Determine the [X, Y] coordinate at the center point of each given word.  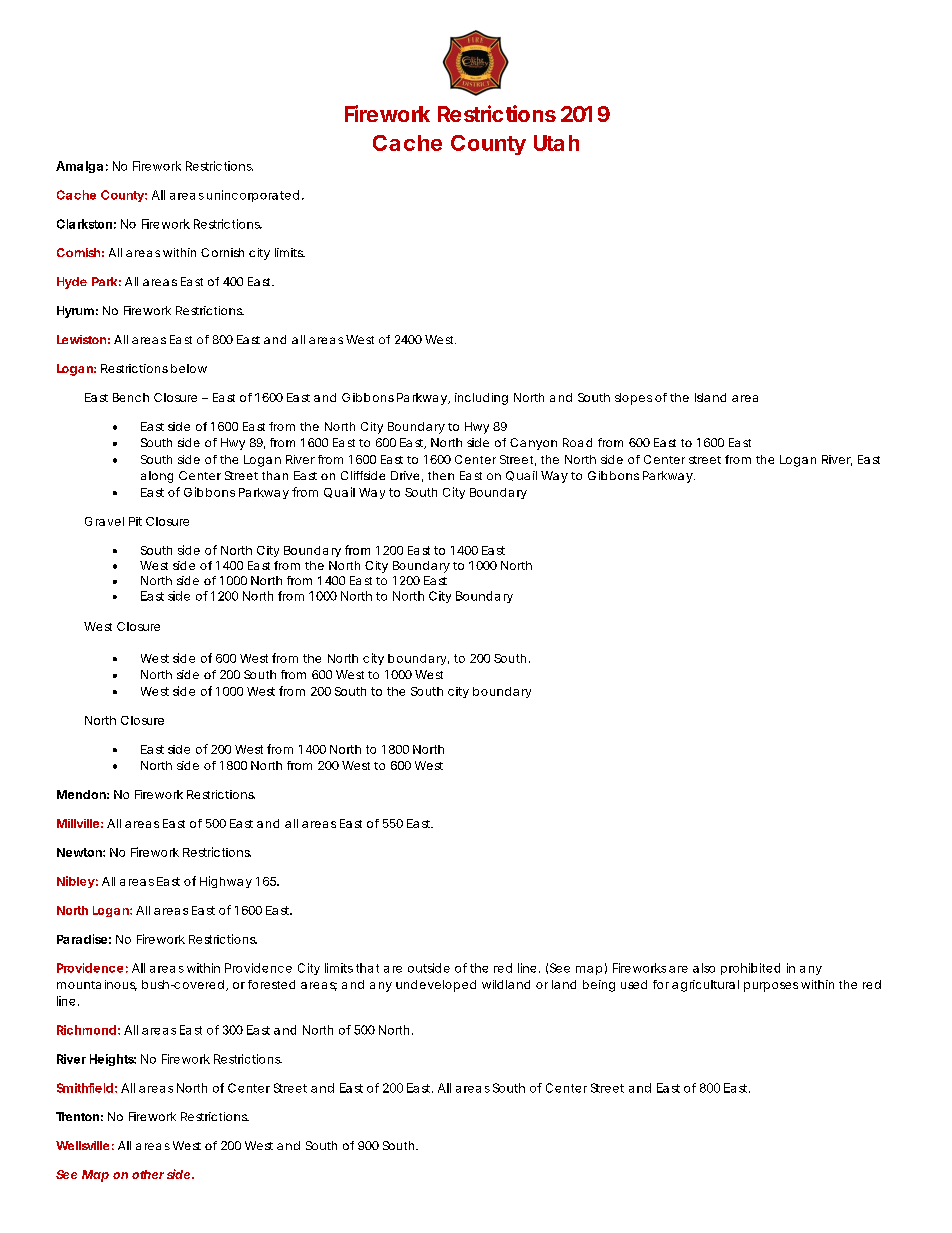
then [441, 475]
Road [577, 442]
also [704, 968]
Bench [131, 397]
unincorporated [253, 196]
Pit [135, 521]
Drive [405, 475]
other [148, 1174]
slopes [633, 399]
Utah [556, 143]
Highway [226, 882]
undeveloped [436, 986]
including [481, 399]
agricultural [705, 986]
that [367, 968]
